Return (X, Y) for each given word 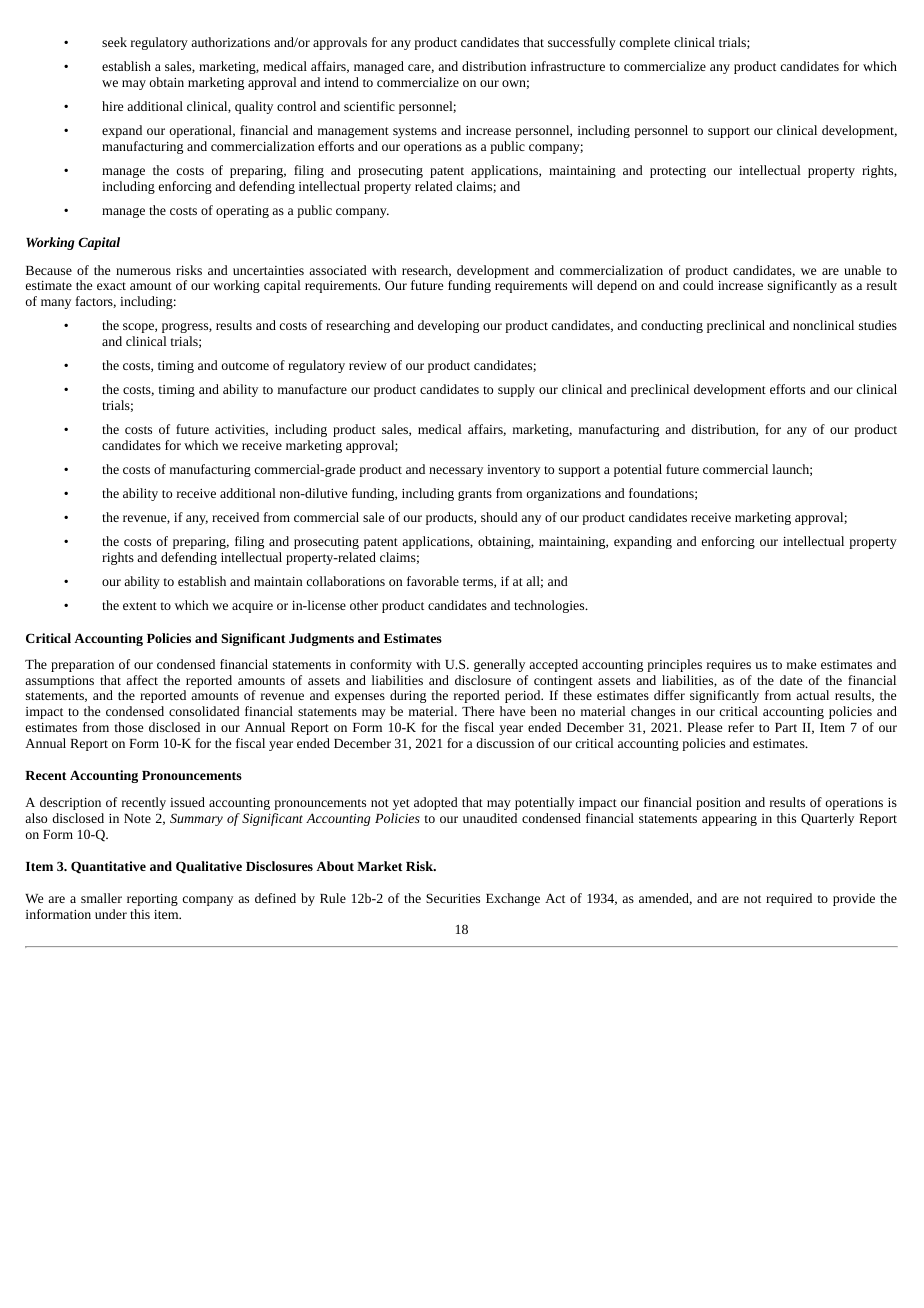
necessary (456, 472)
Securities (453, 898)
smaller (101, 898)
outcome (245, 366)
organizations (564, 495)
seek (114, 42)
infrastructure (568, 66)
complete (645, 43)
